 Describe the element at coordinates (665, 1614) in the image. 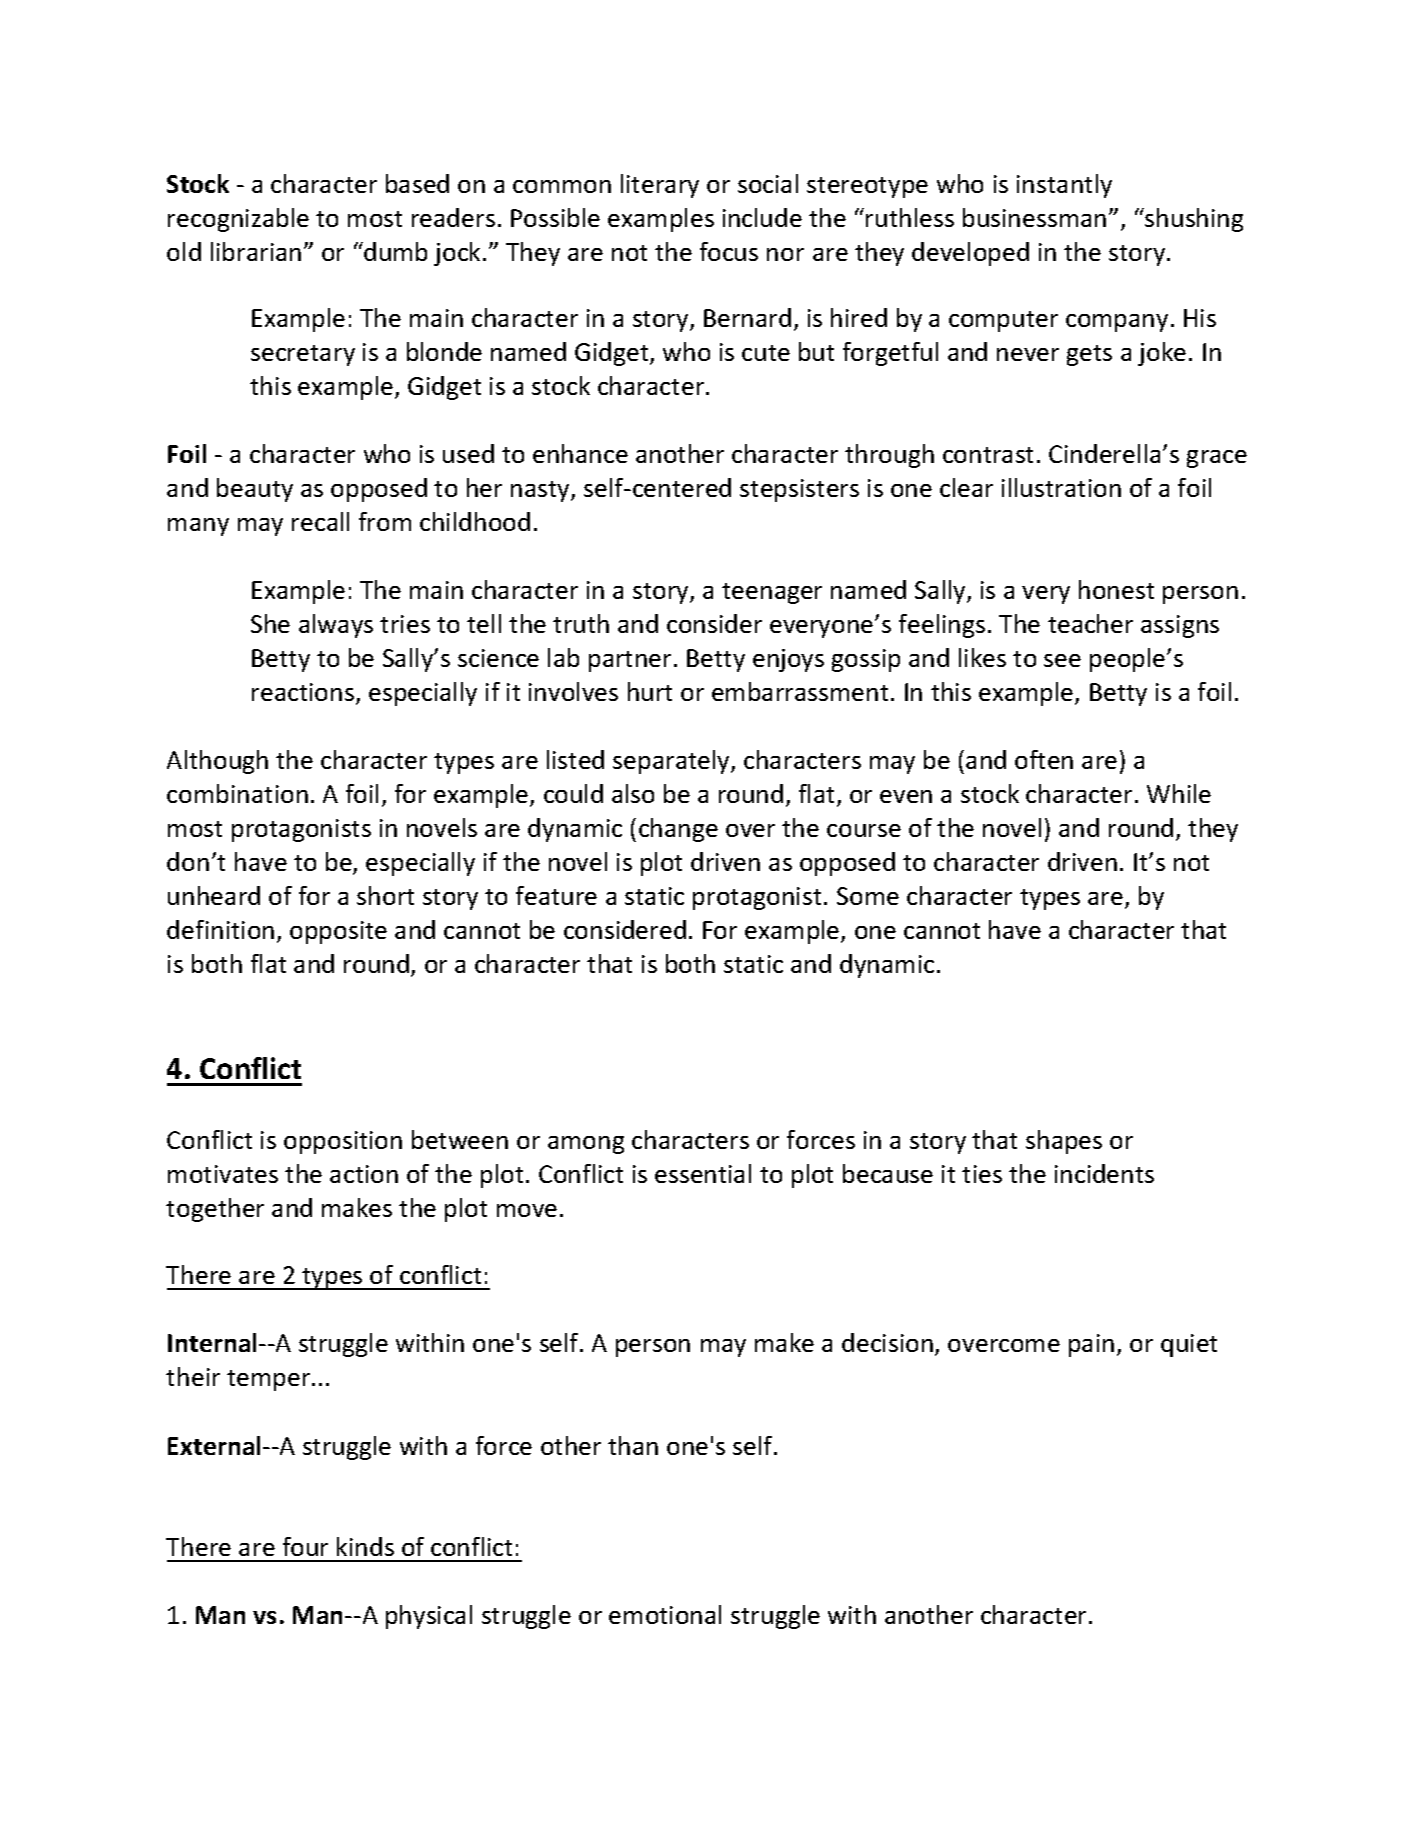

I see `emotional` at that location.
